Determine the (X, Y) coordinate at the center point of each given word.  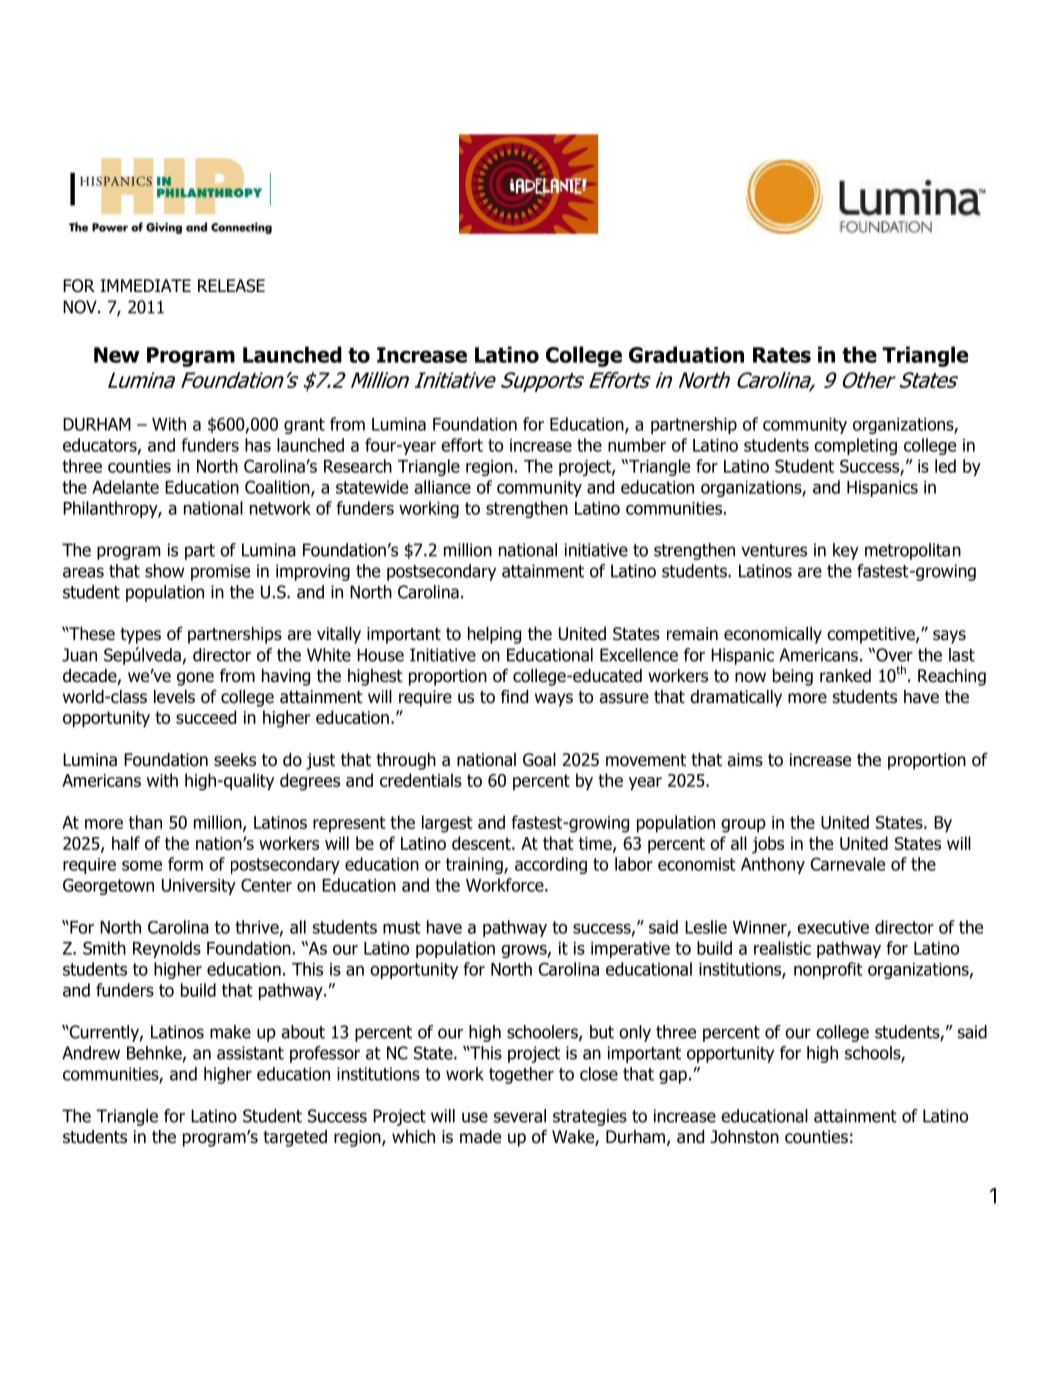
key (846, 551)
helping (494, 635)
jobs (768, 845)
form (185, 864)
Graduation (686, 354)
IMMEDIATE (145, 285)
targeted (295, 1138)
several (520, 1116)
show (164, 571)
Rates (782, 355)
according (551, 865)
